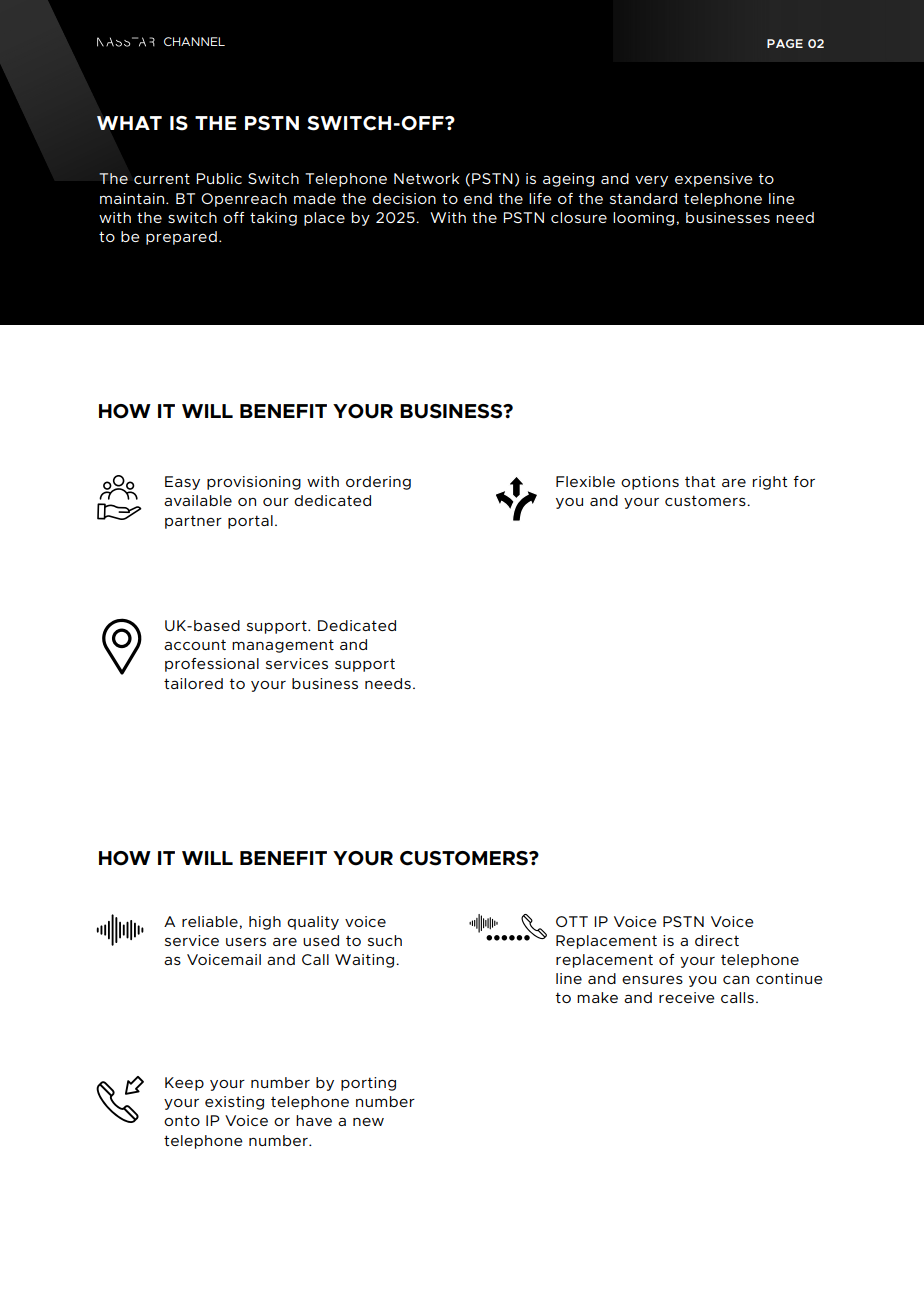  Describe the element at coordinates (194, 41) in the page. I see `CHANNEL` at that location.
